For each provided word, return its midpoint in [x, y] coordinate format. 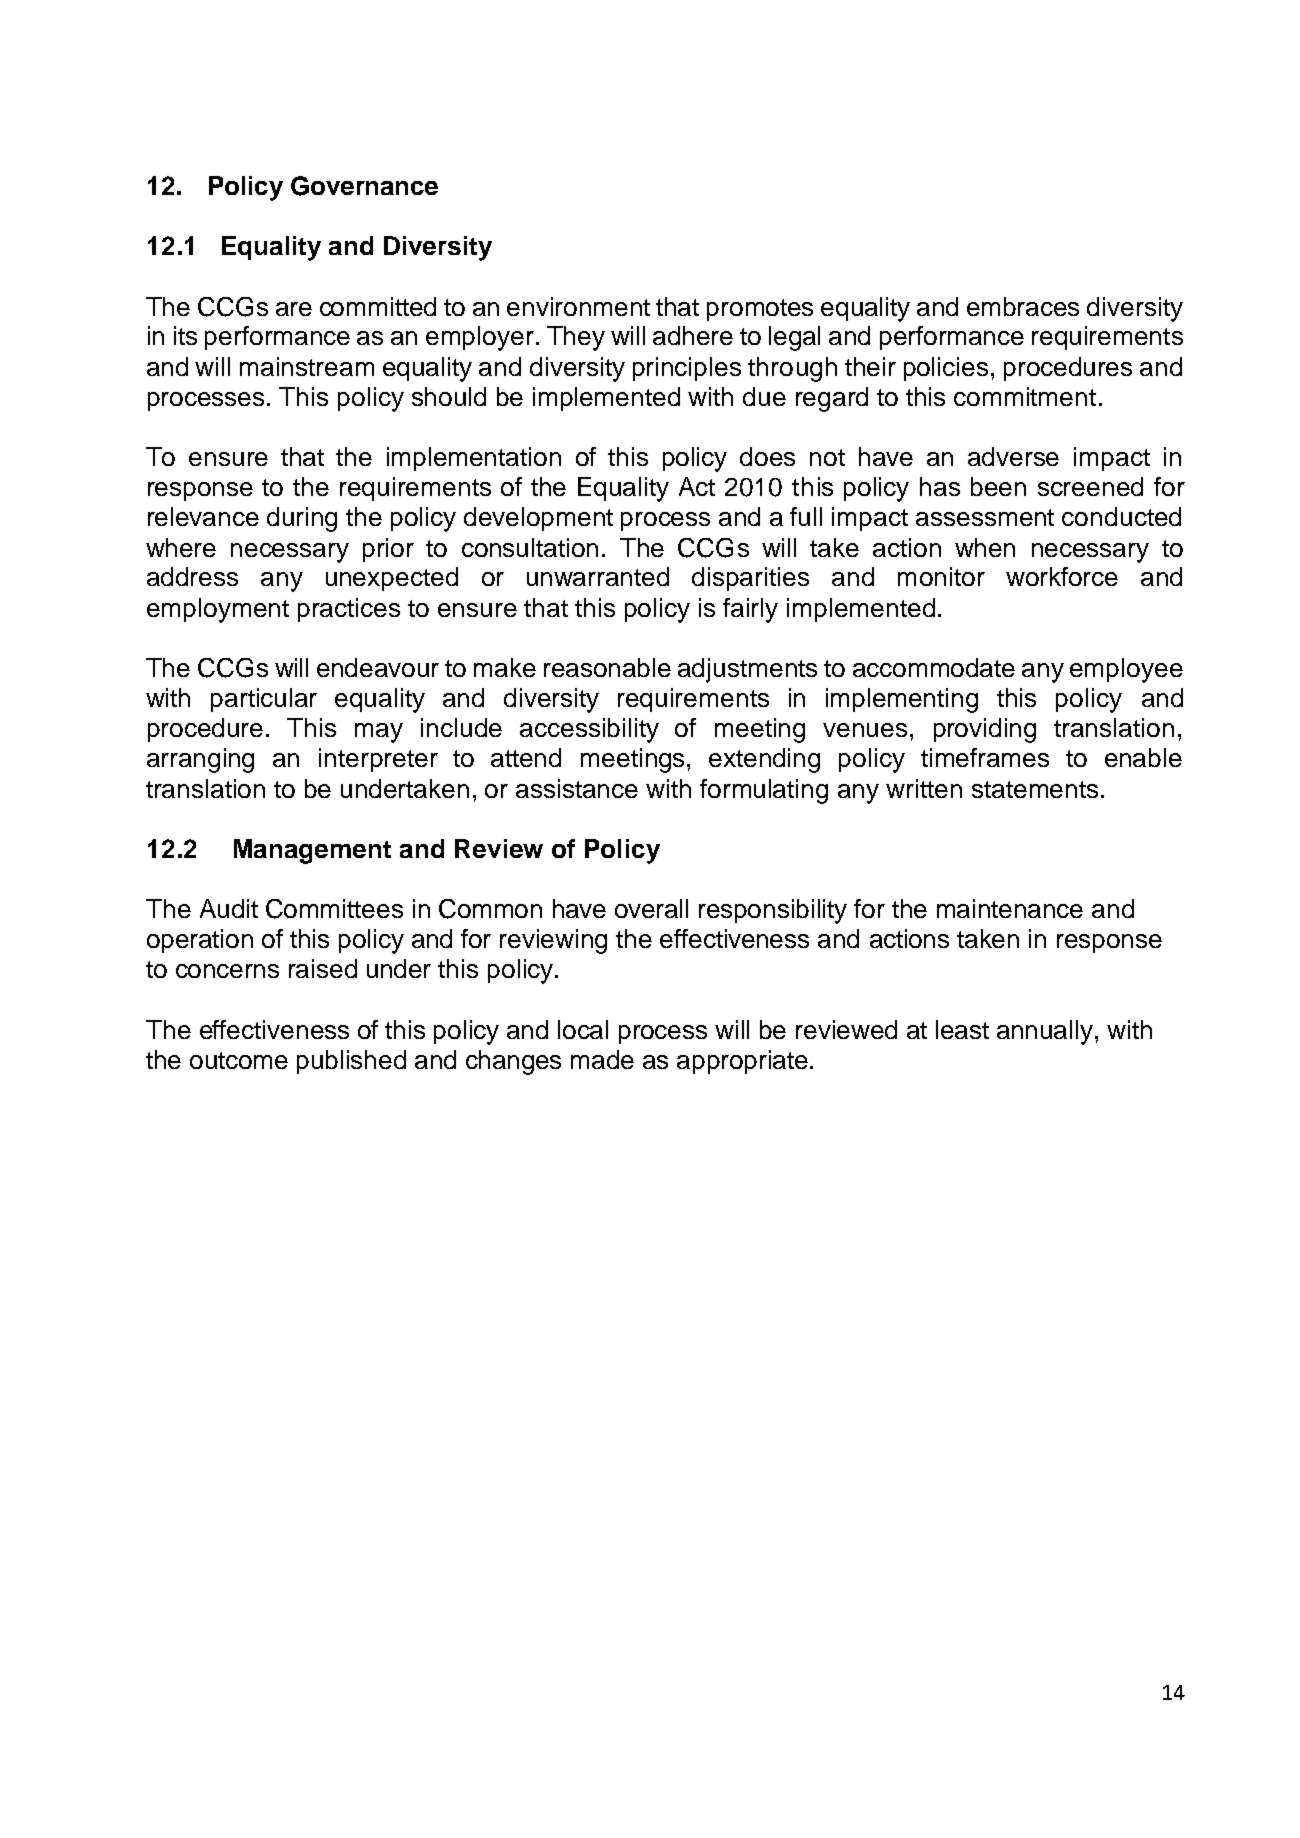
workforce [1062, 576]
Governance [364, 186]
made [602, 1059]
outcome [239, 1060]
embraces [1023, 306]
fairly [750, 610]
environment [578, 306]
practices [349, 610]
